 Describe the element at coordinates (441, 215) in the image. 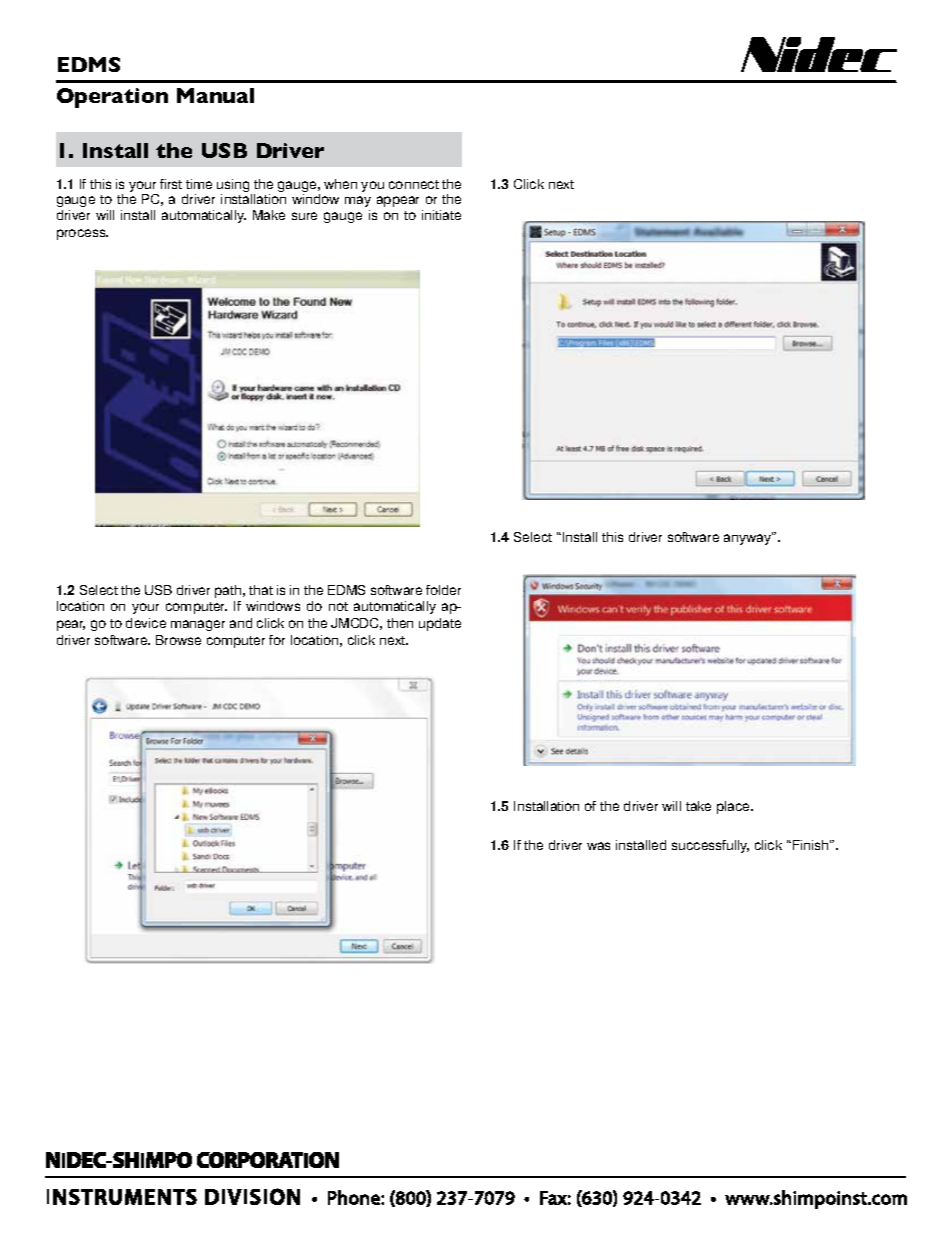

I see `initiate` at that location.
